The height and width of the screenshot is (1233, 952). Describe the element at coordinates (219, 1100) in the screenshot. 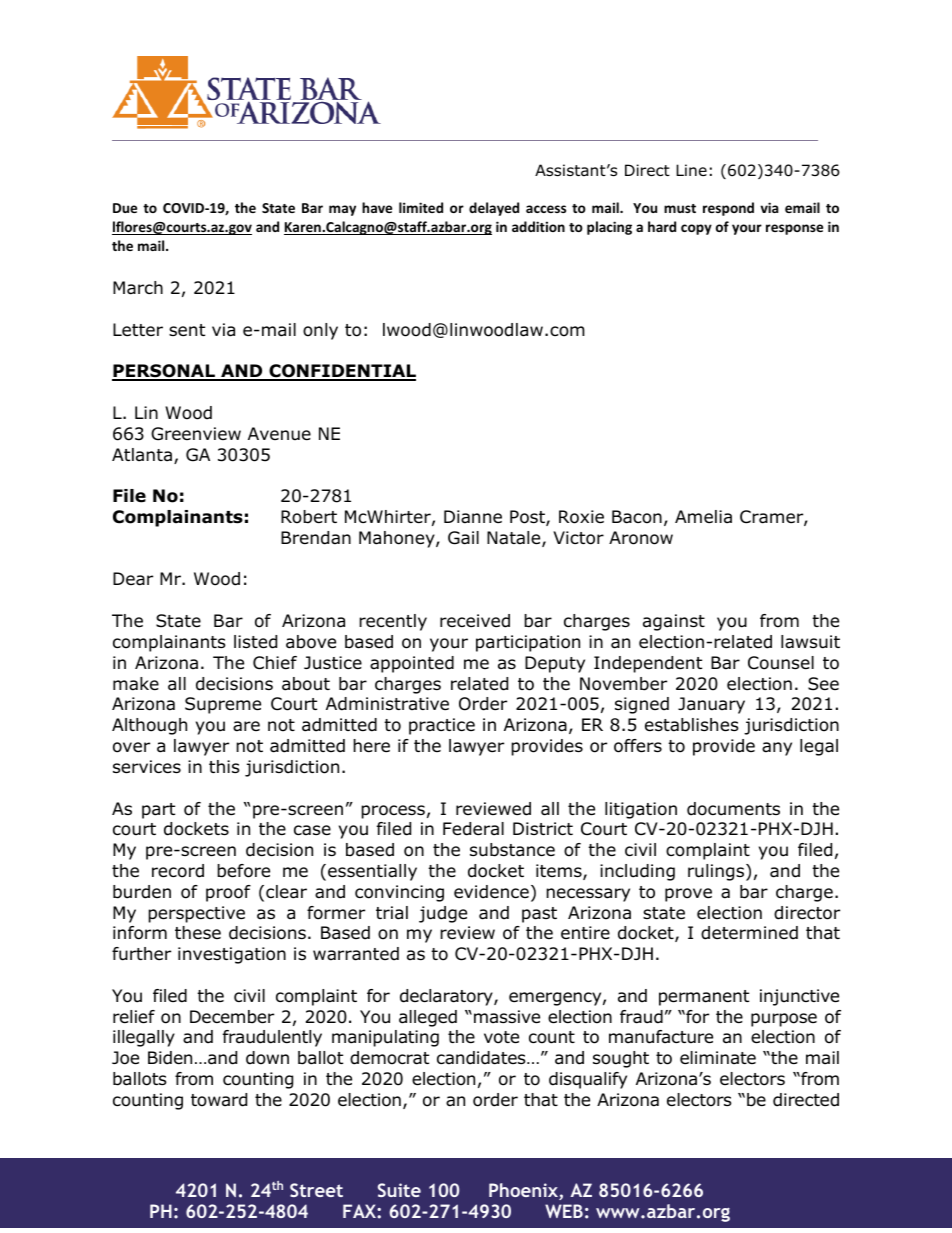

I see `toward` at that location.
